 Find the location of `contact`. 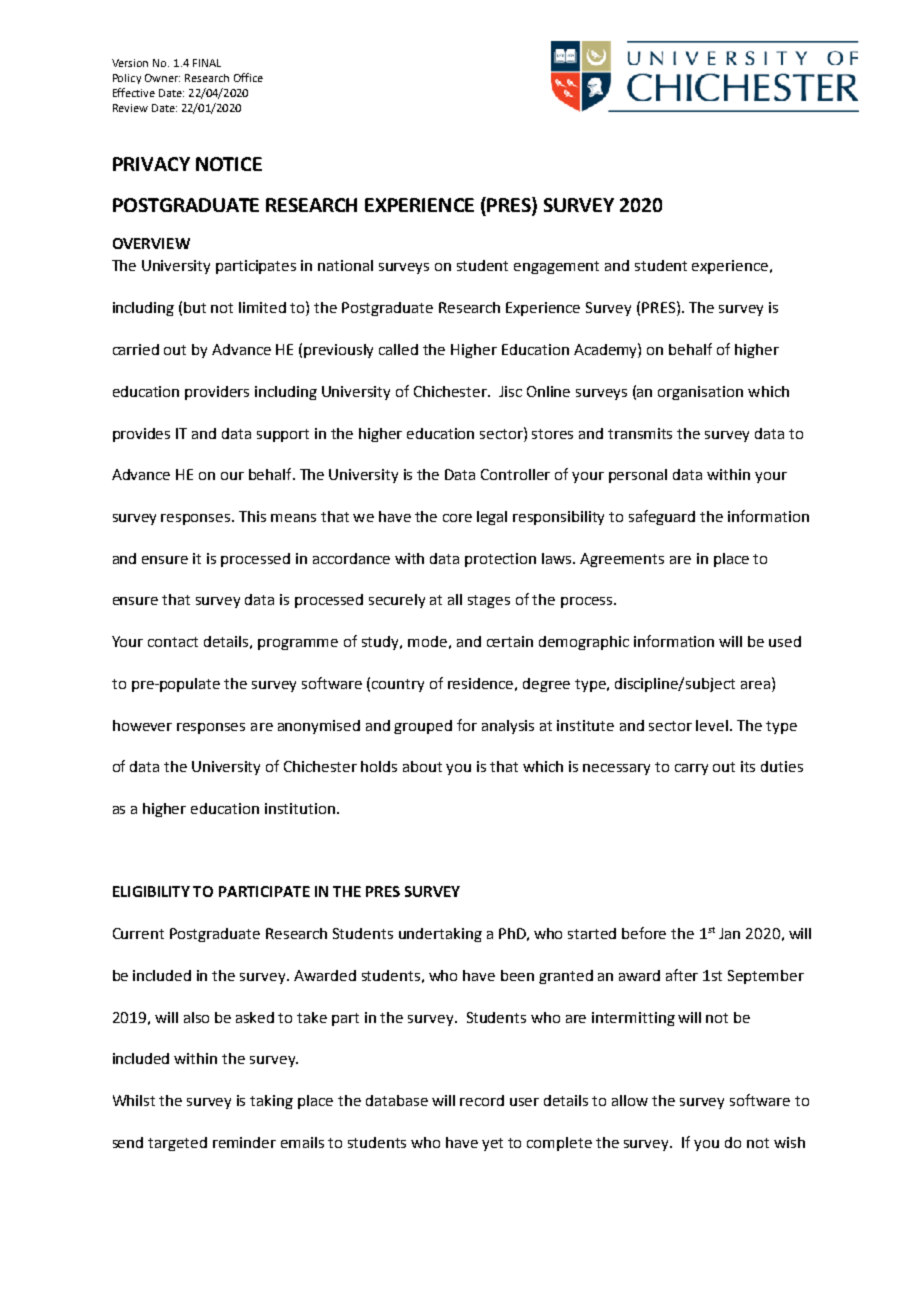

contact is located at coordinates (173, 642).
